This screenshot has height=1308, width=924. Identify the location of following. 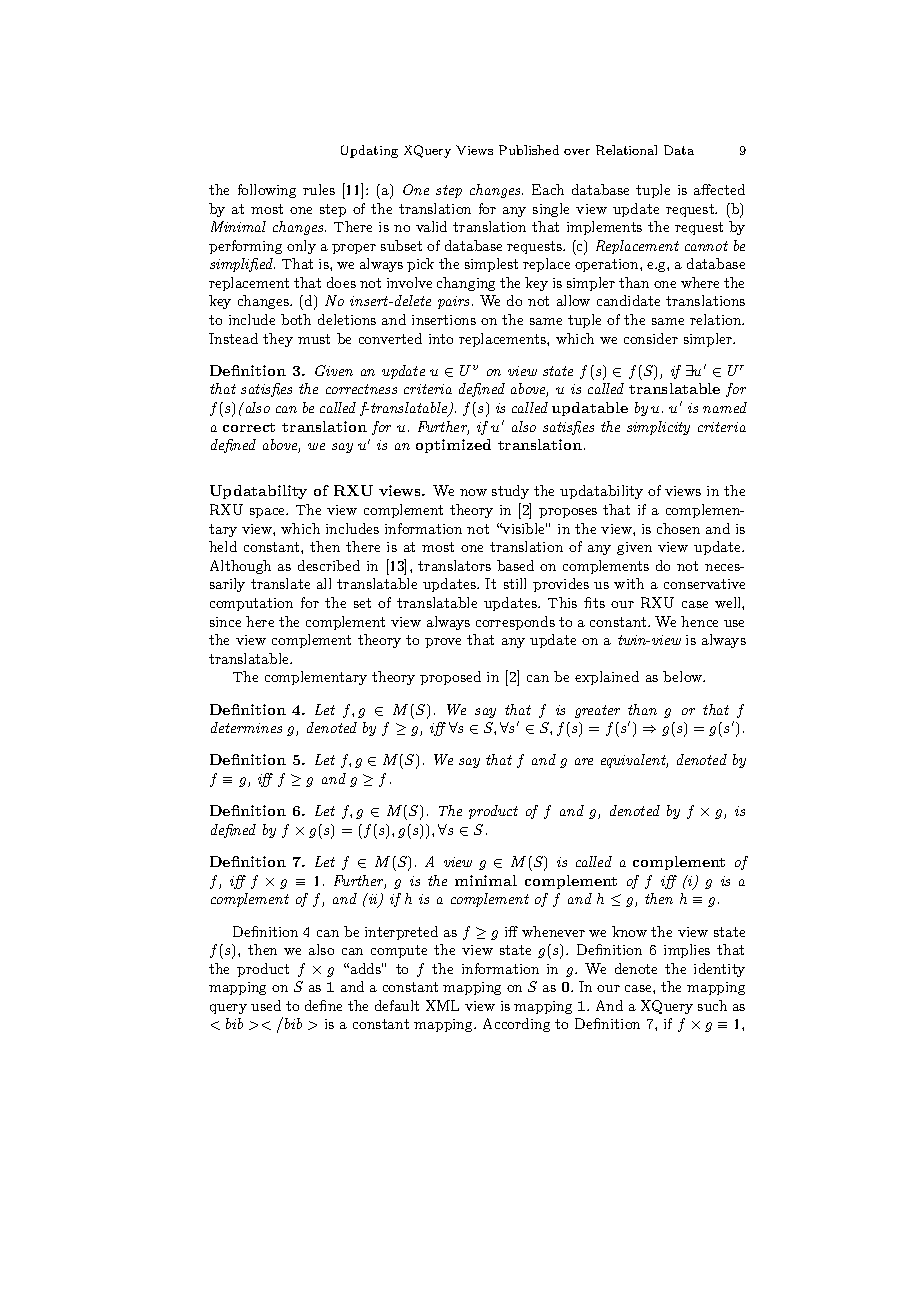
(267, 191).
